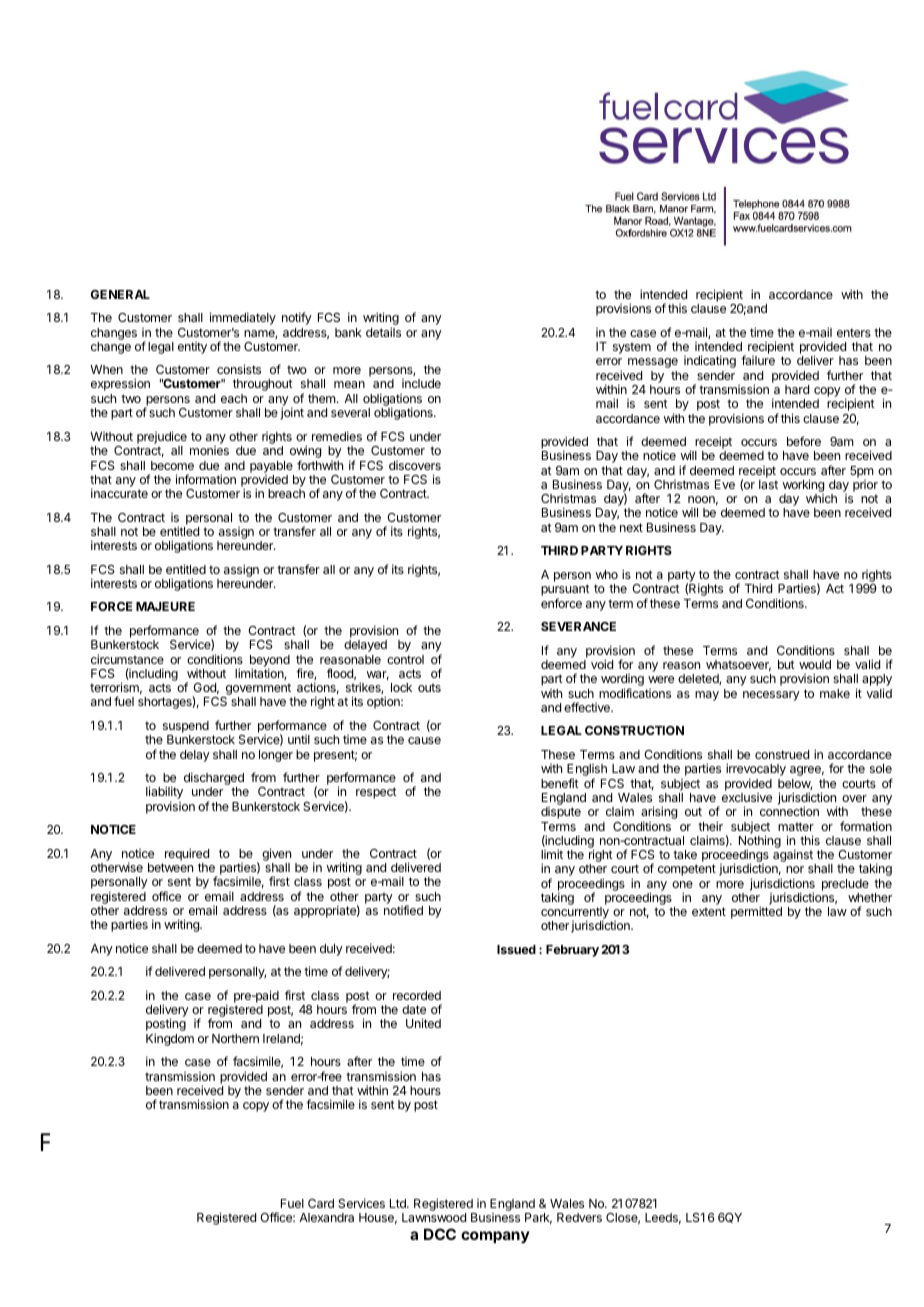 This document has height=1307, width=924. What do you see at coordinates (383, 332) in the document?
I see `details` at bounding box center [383, 332].
